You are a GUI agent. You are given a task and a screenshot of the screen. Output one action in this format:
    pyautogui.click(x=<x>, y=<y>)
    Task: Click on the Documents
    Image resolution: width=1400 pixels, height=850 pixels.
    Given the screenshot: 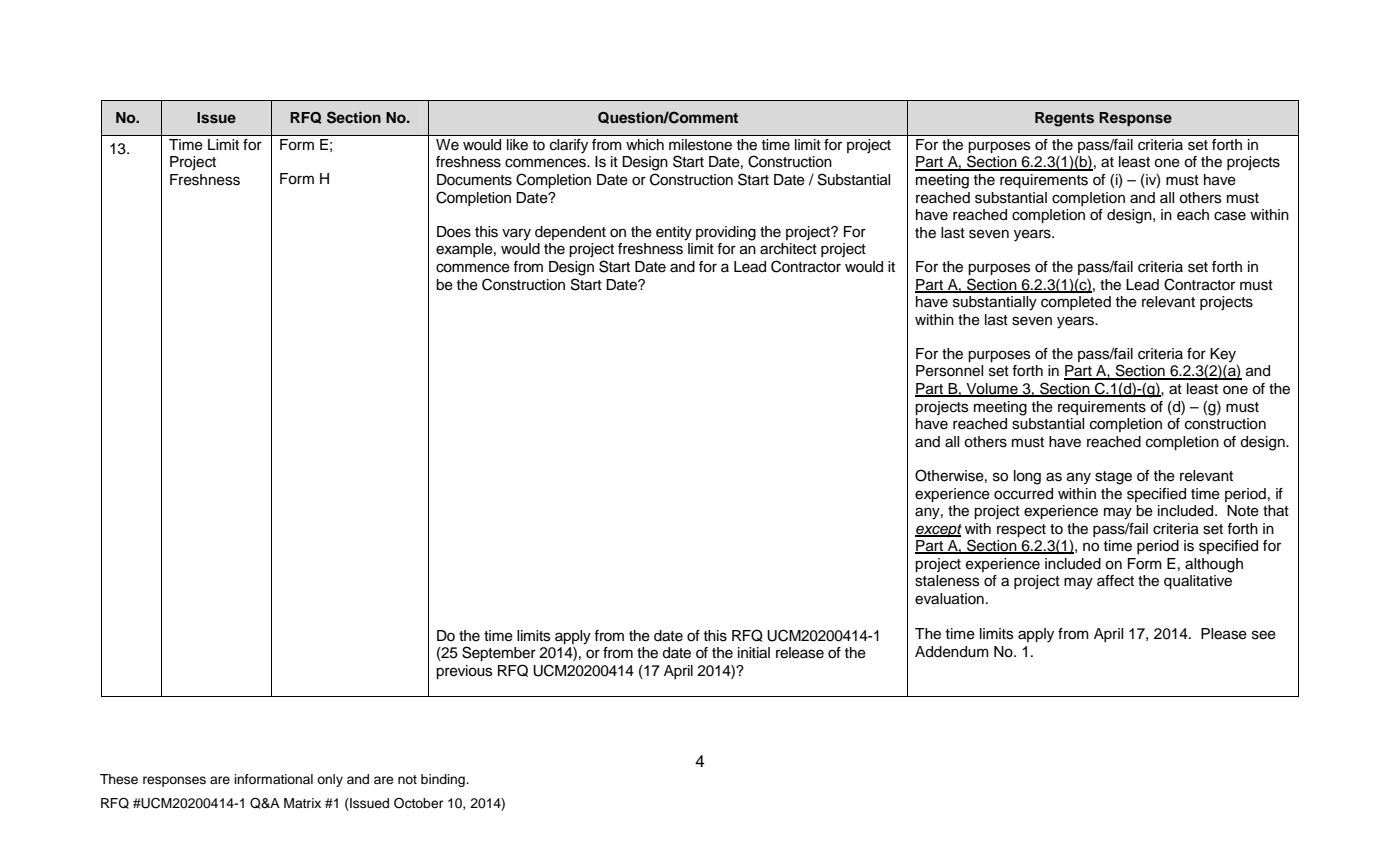 What is the action you would take?
    pyautogui.click(x=474, y=180)
